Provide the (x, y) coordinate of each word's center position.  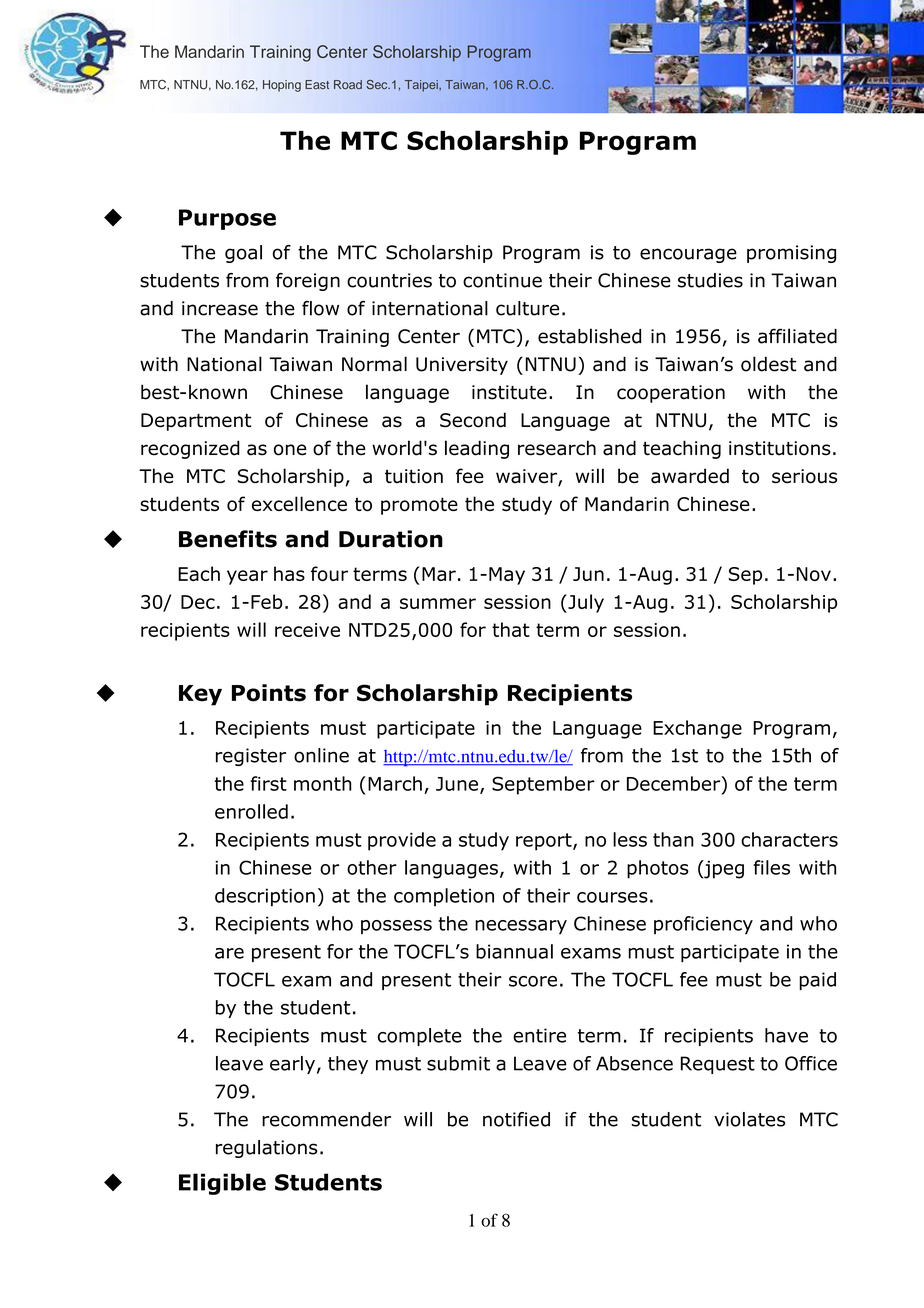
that (511, 629)
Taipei (422, 86)
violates (749, 1119)
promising (791, 254)
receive (307, 630)
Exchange (697, 729)
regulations (266, 1149)
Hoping (282, 86)
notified (516, 1119)
